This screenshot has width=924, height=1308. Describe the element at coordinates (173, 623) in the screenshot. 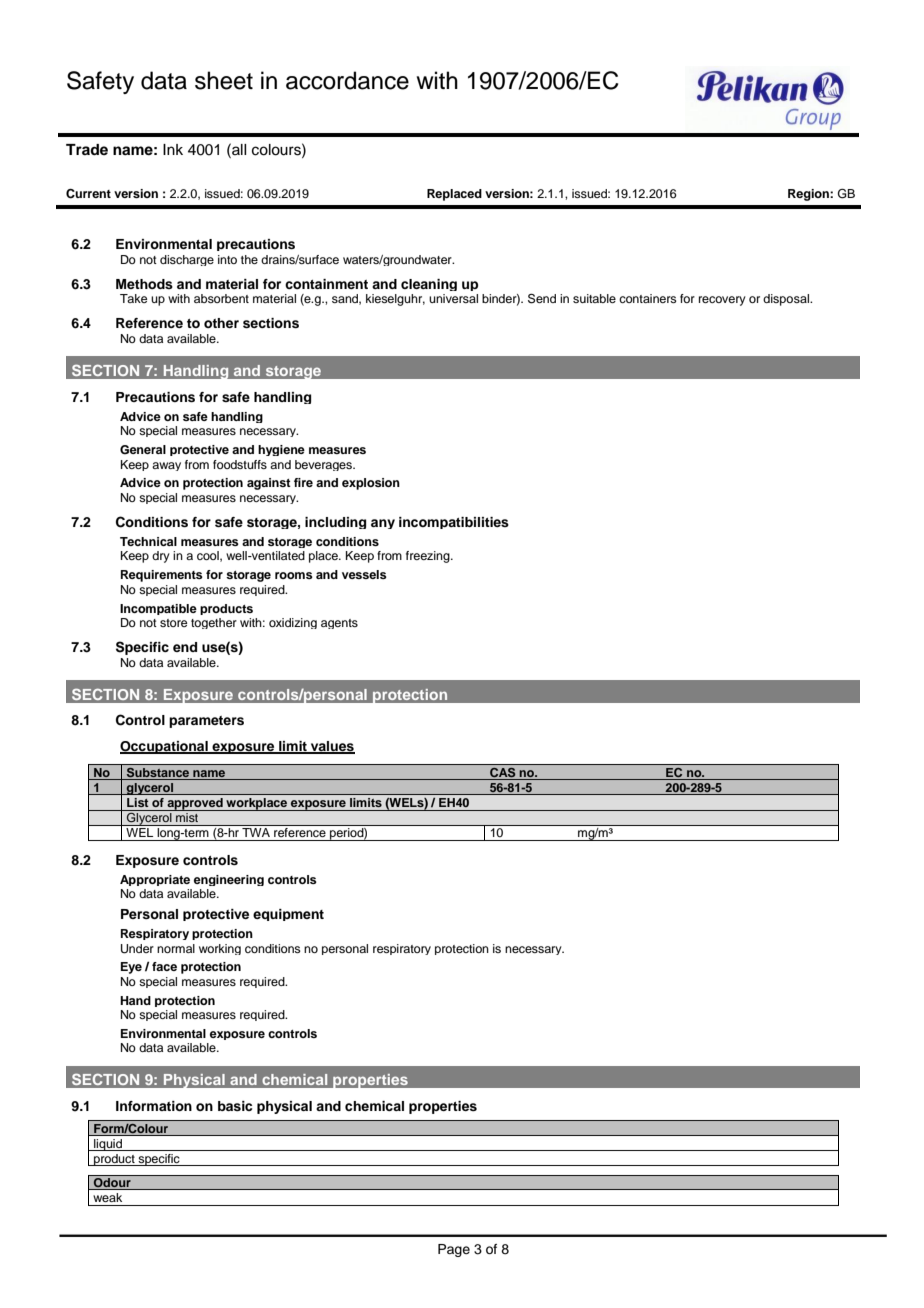

I see `store` at that location.
